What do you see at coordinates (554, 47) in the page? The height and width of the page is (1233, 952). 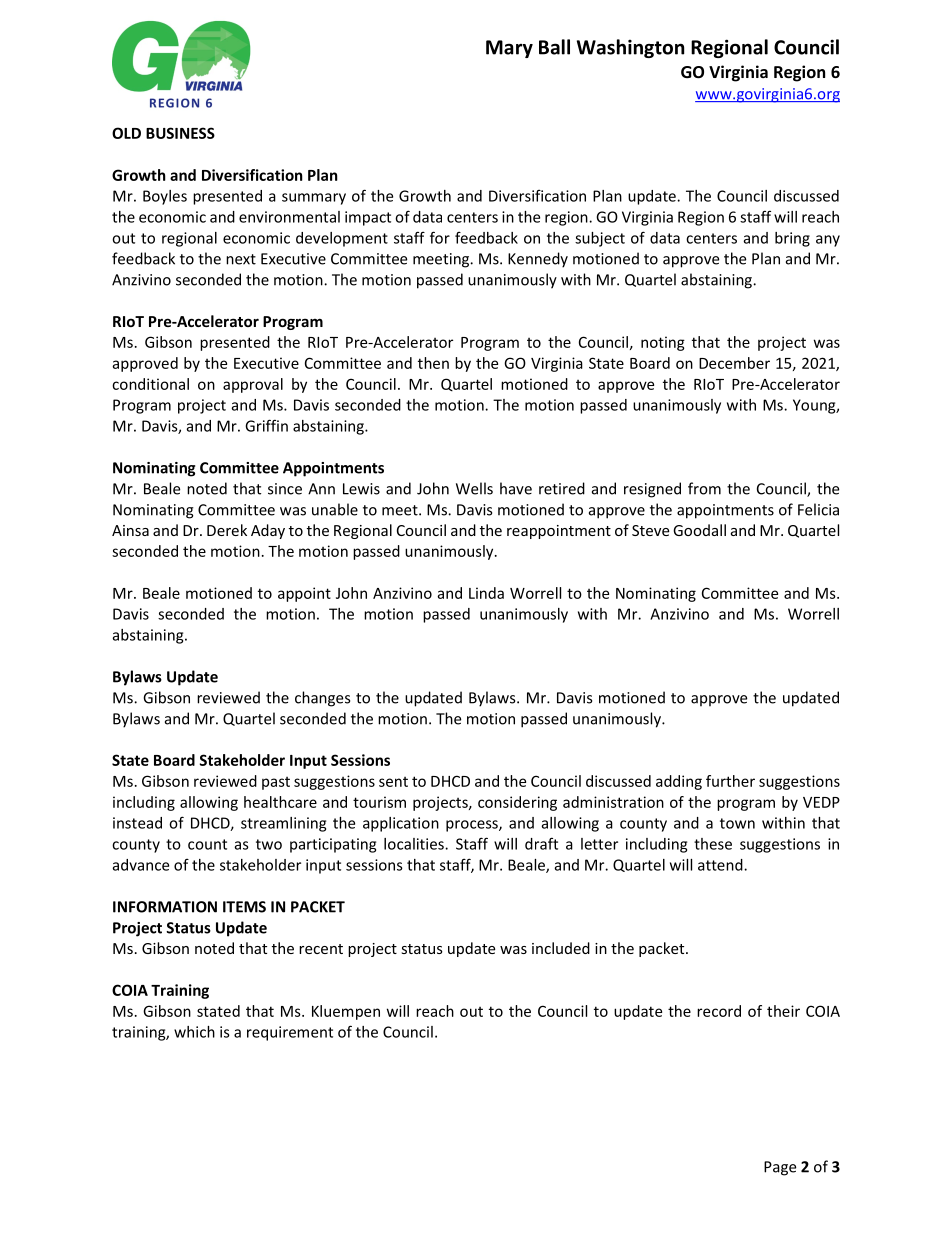 I see `Ball` at bounding box center [554, 47].
